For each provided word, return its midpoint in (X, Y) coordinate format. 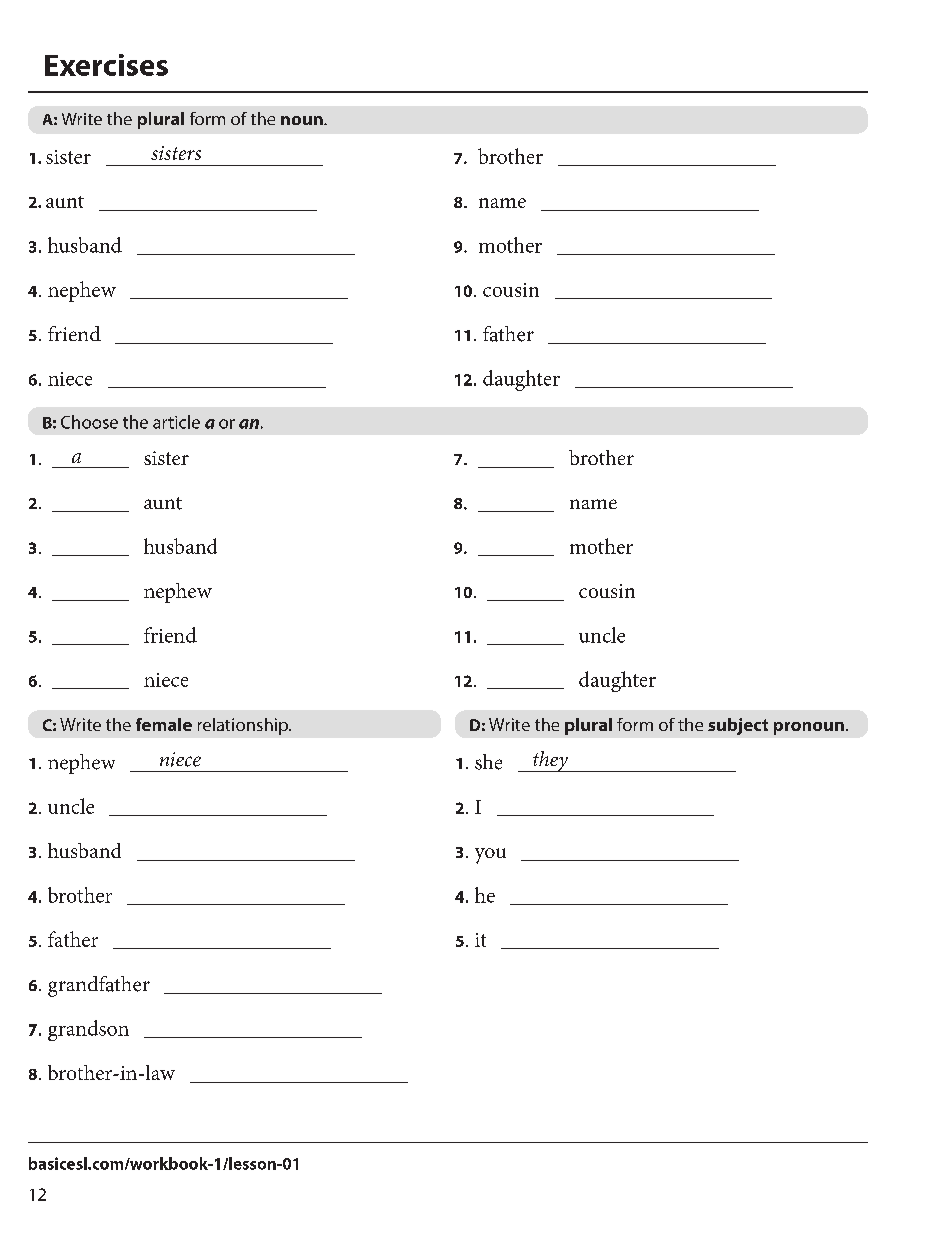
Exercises (106, 65)
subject (738, 726)
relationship (244, 726)
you (490, 856)
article (176, 422)
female (164, 724)
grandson (88, 1030)
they (550, 761)
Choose (89, 422)
